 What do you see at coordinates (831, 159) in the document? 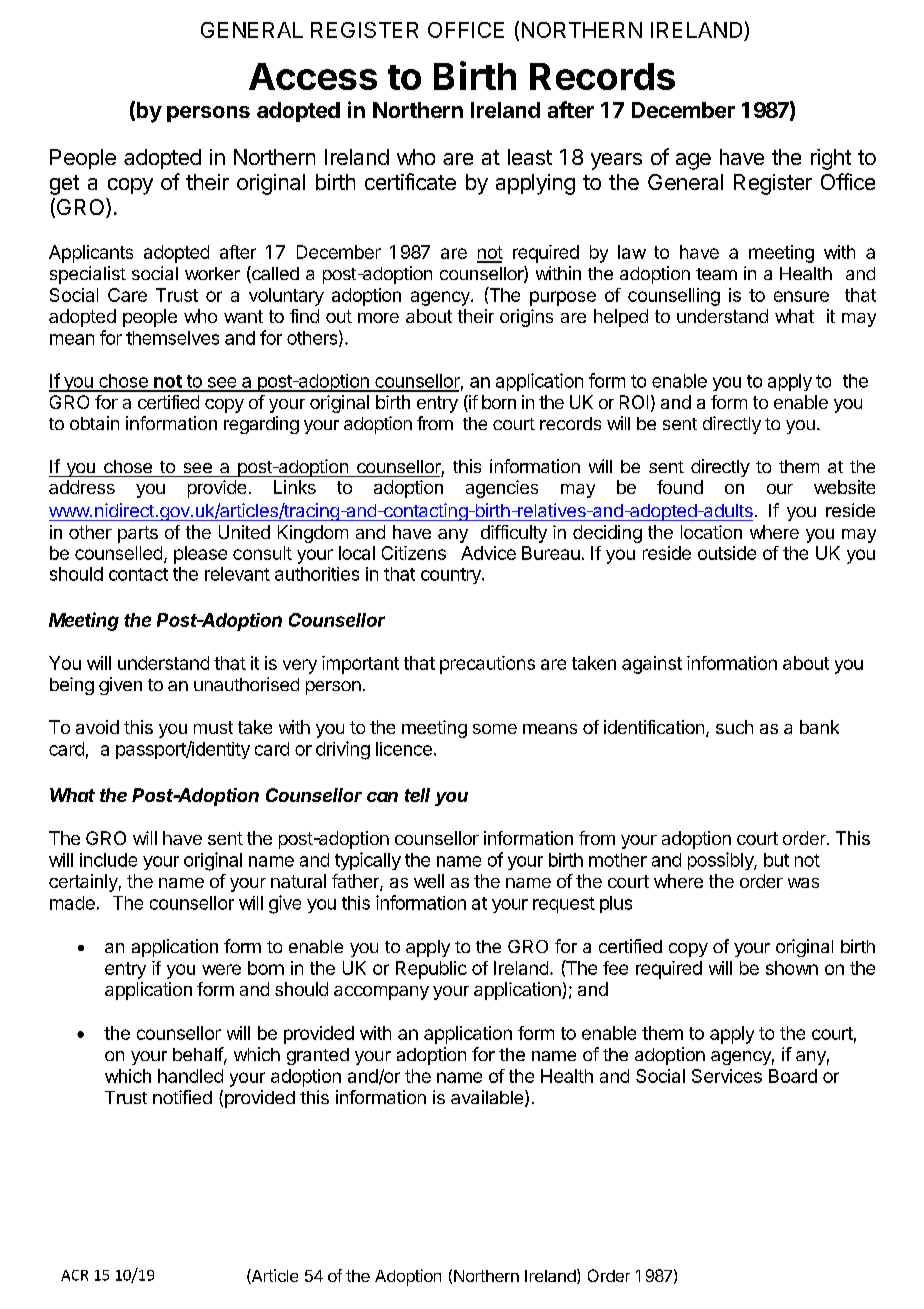
I see `right` at bounding box center [831, 159].
